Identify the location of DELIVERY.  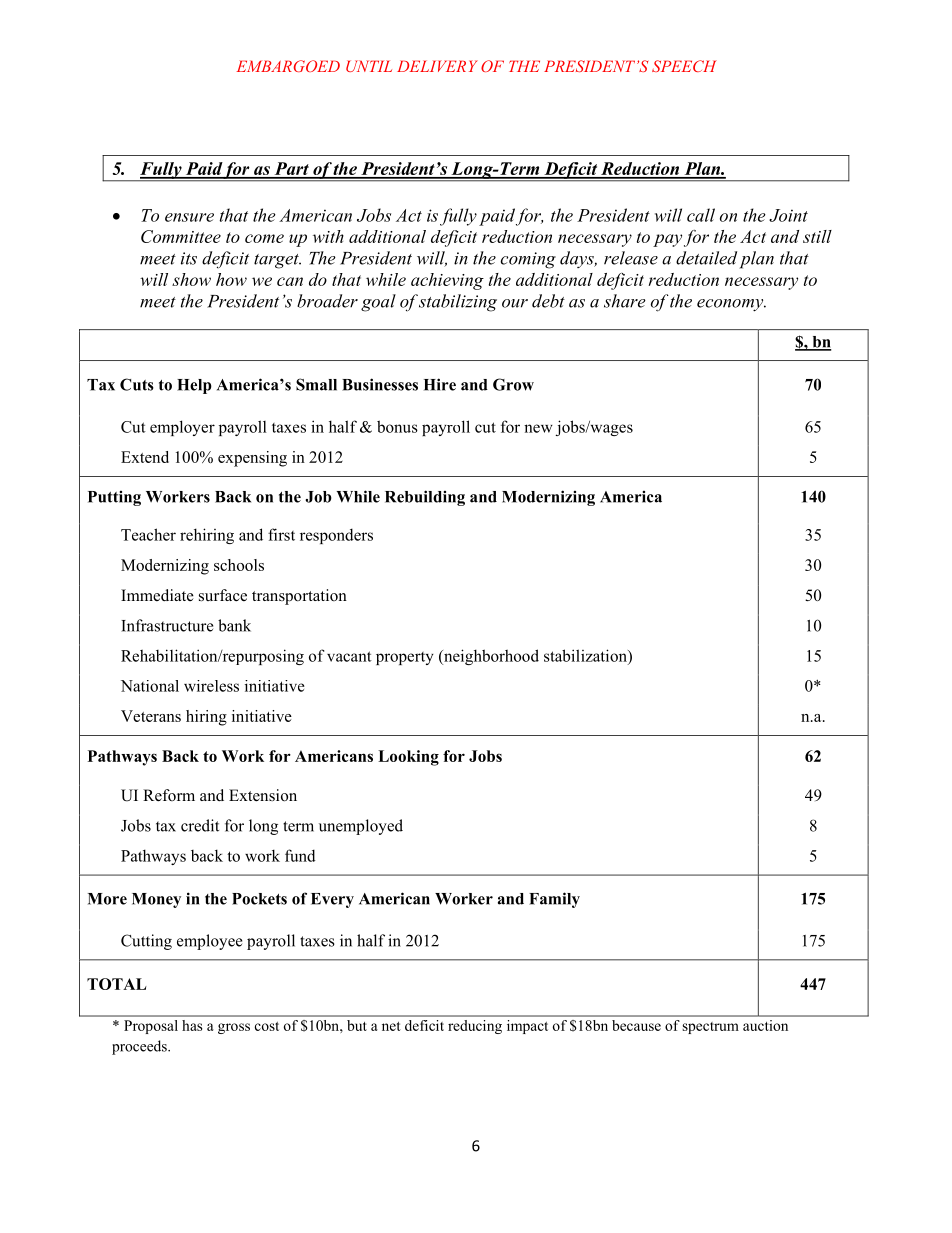
(437, 66).
